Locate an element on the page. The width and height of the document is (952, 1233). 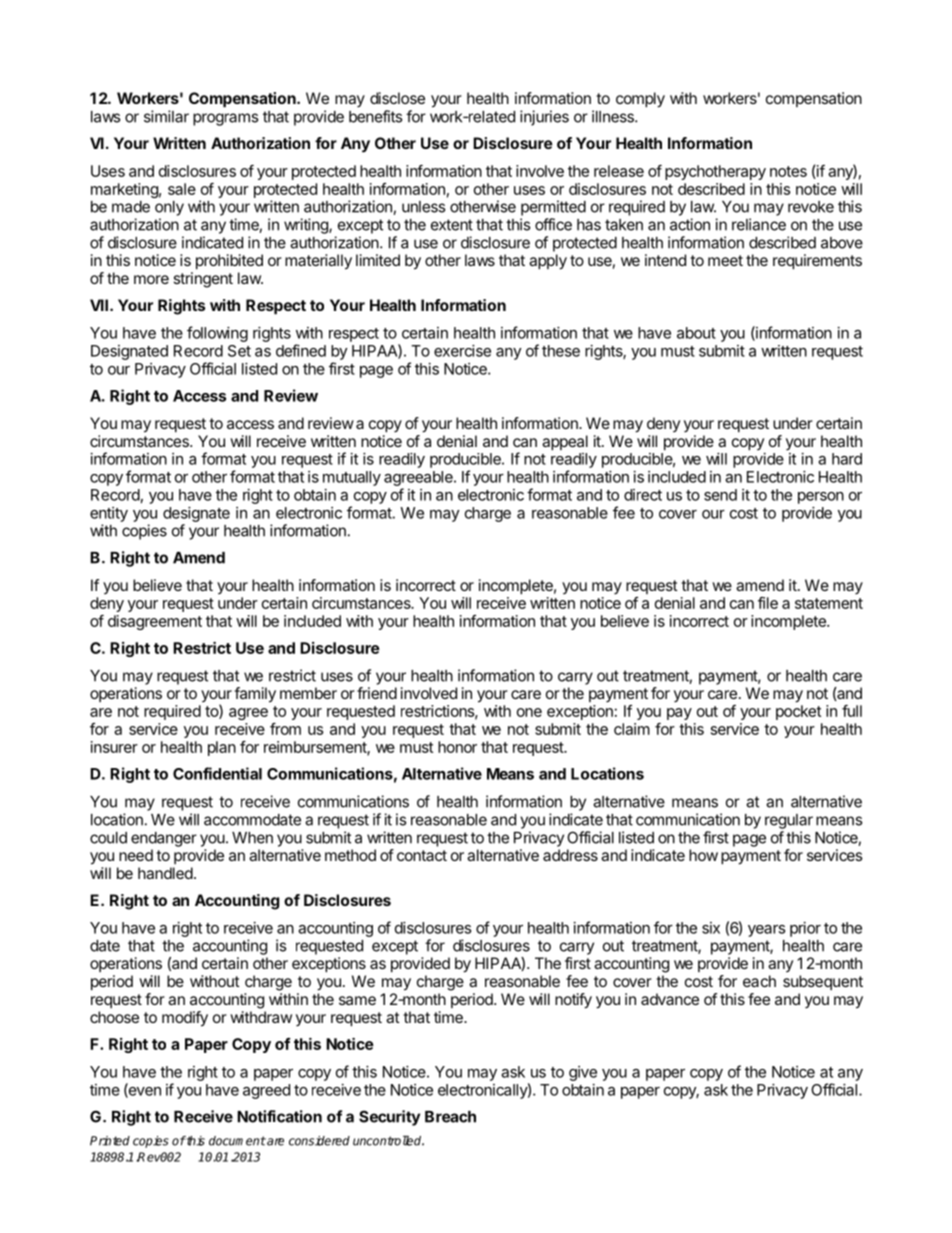
advance is located at coordinates (670, 999).
